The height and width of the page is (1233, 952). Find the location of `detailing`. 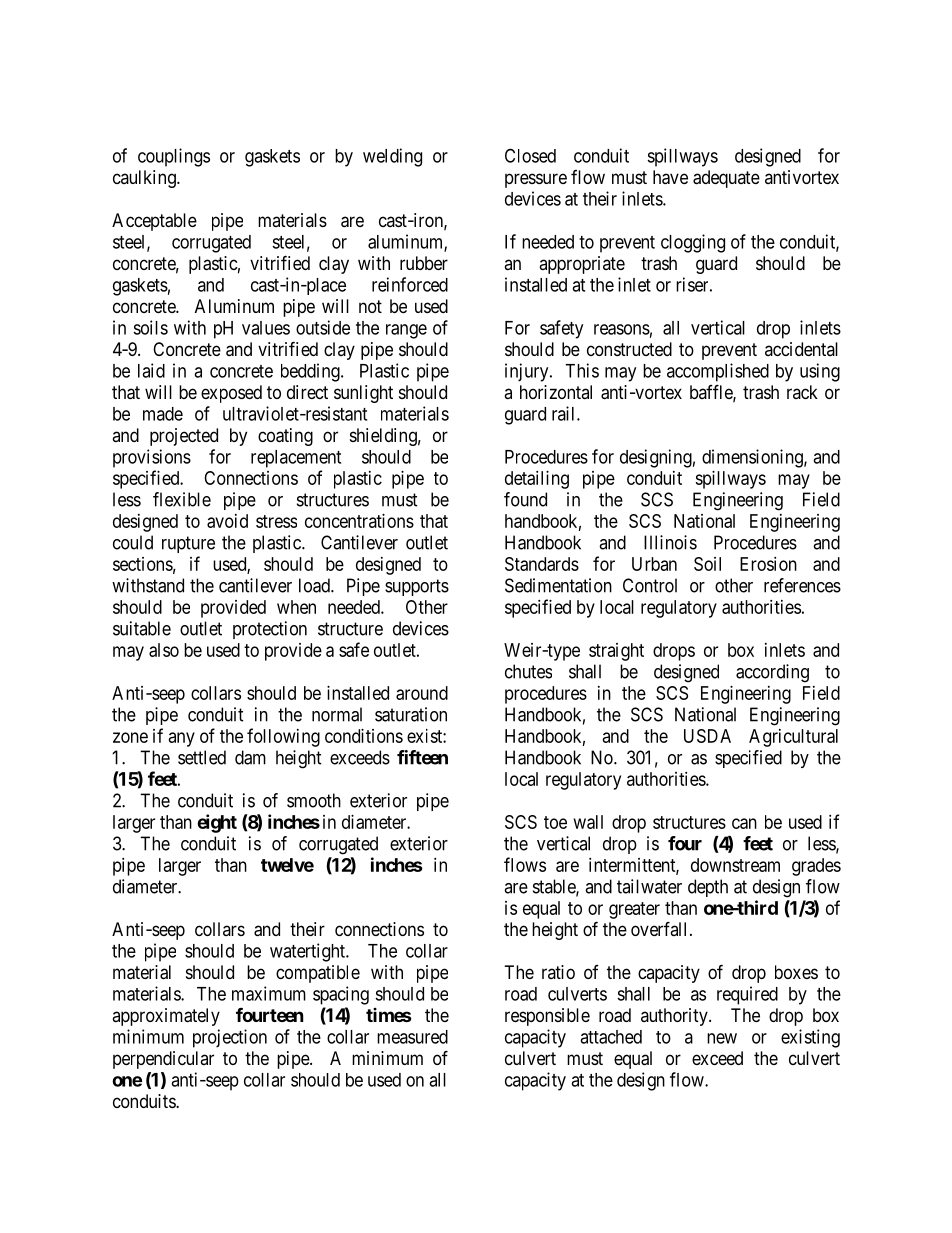

detailing is located at coordinates (537, 480).
